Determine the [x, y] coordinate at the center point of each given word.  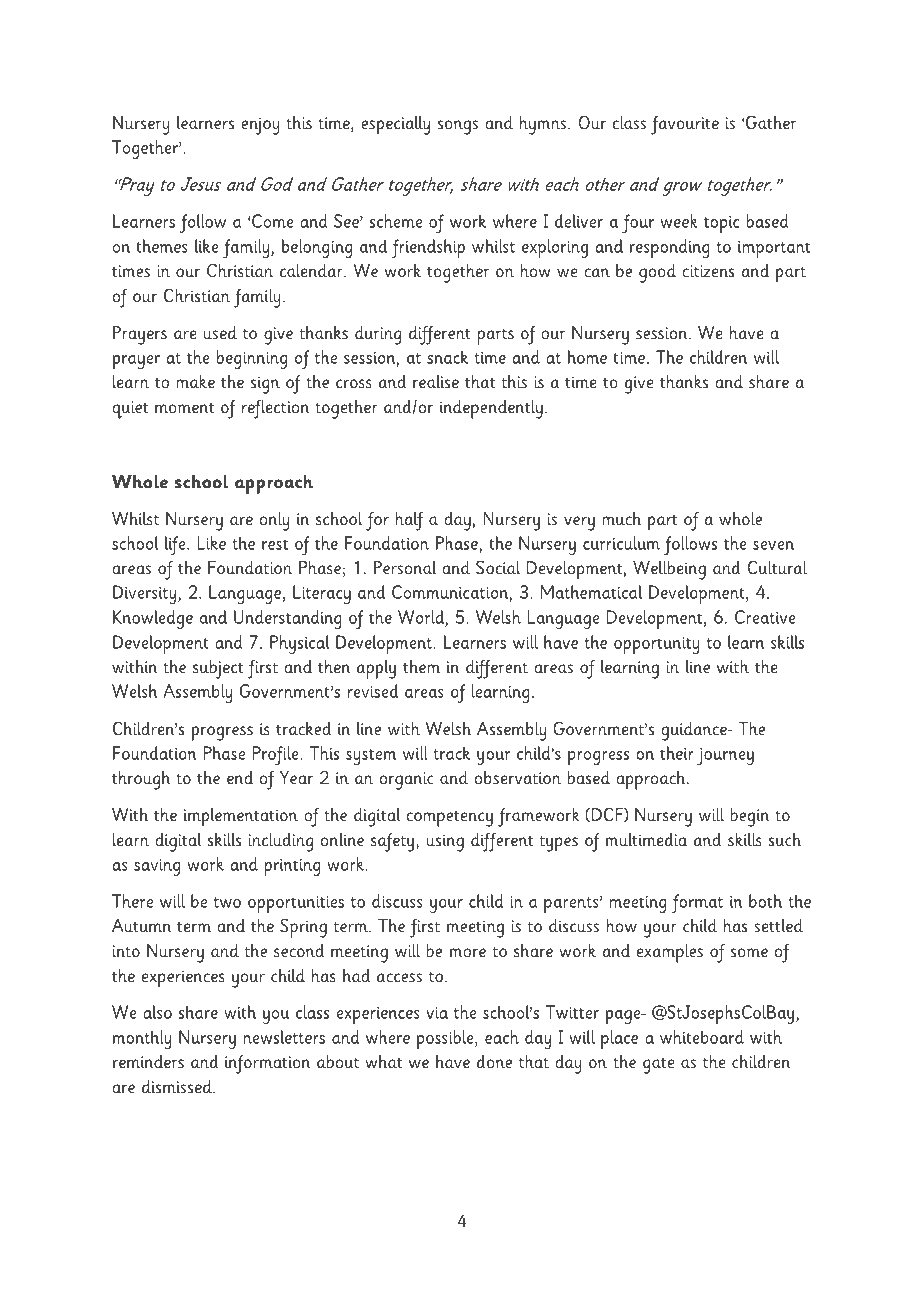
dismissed [178, 1087]
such [785, 840]
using [445, 843]
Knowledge [153, 619]
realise [436, 382]
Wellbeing [669, 570]
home [587, 357]
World [422, 618]
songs [457, 127]
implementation [241, 817]
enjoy [260, 126]
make [195, 382]
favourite [685, 125]
